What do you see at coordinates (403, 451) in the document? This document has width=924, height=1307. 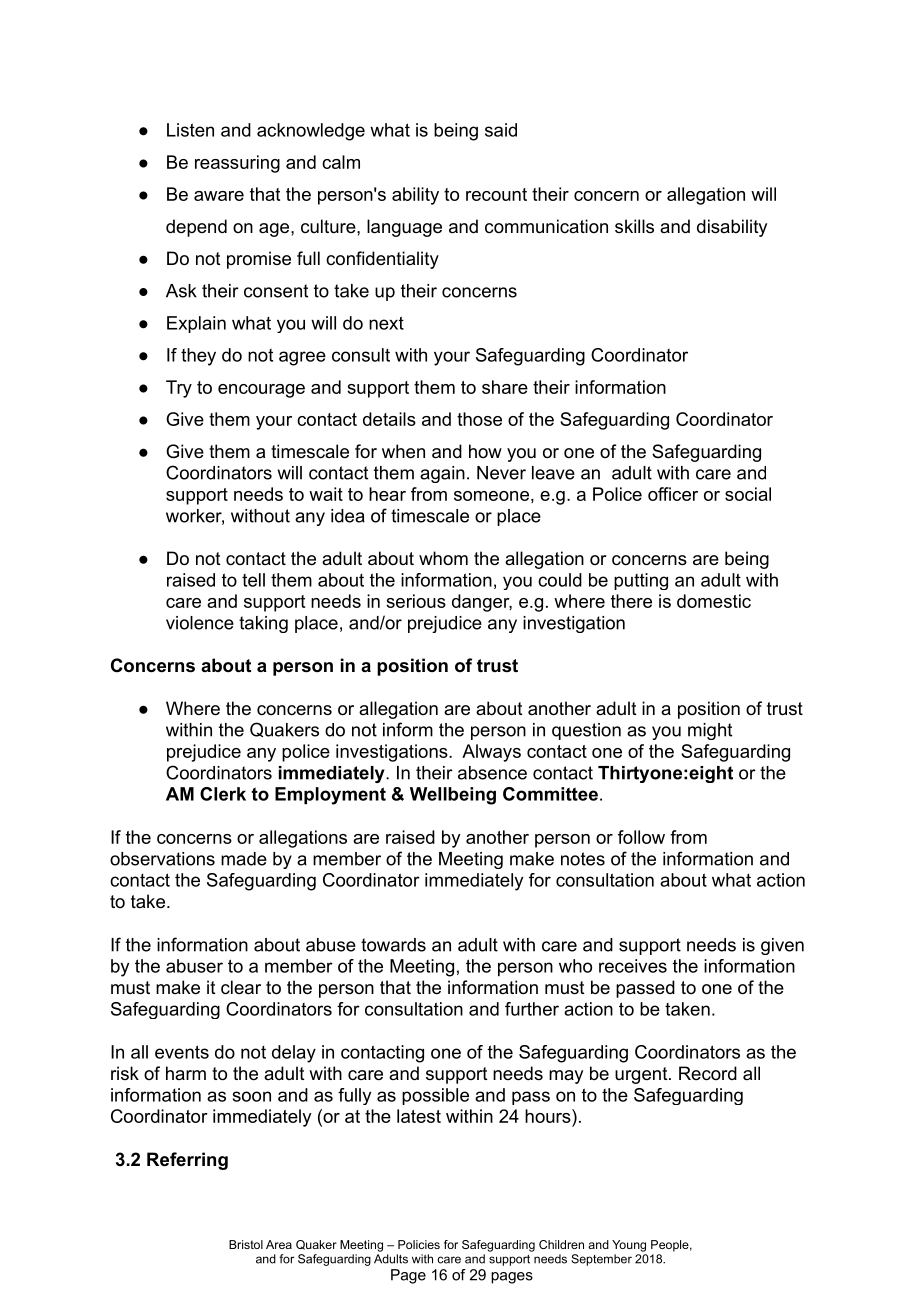 I see `when` at bounding box center [403, 451].
